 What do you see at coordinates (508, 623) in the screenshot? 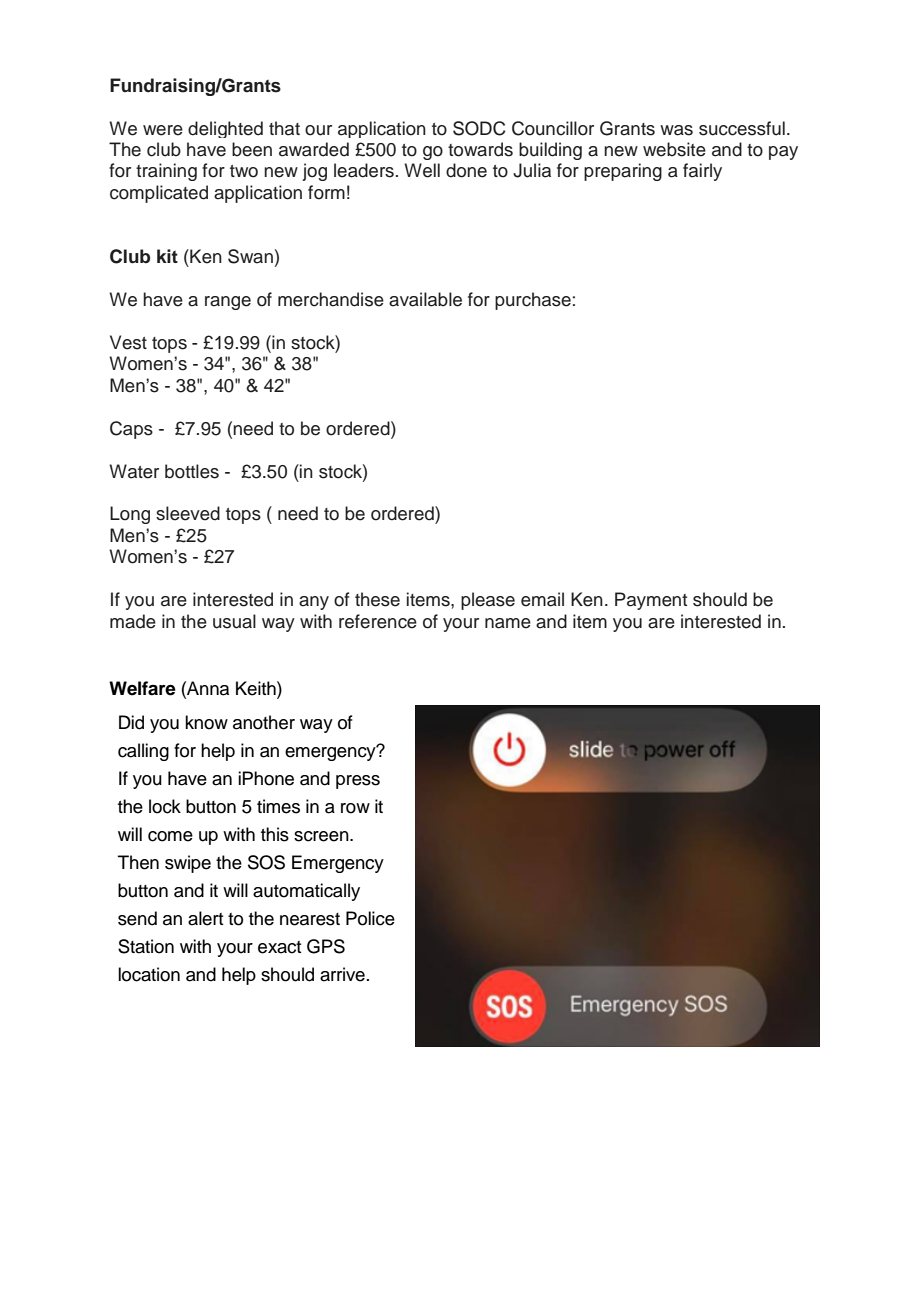
I see `name` at bounding box center [508, 623].
